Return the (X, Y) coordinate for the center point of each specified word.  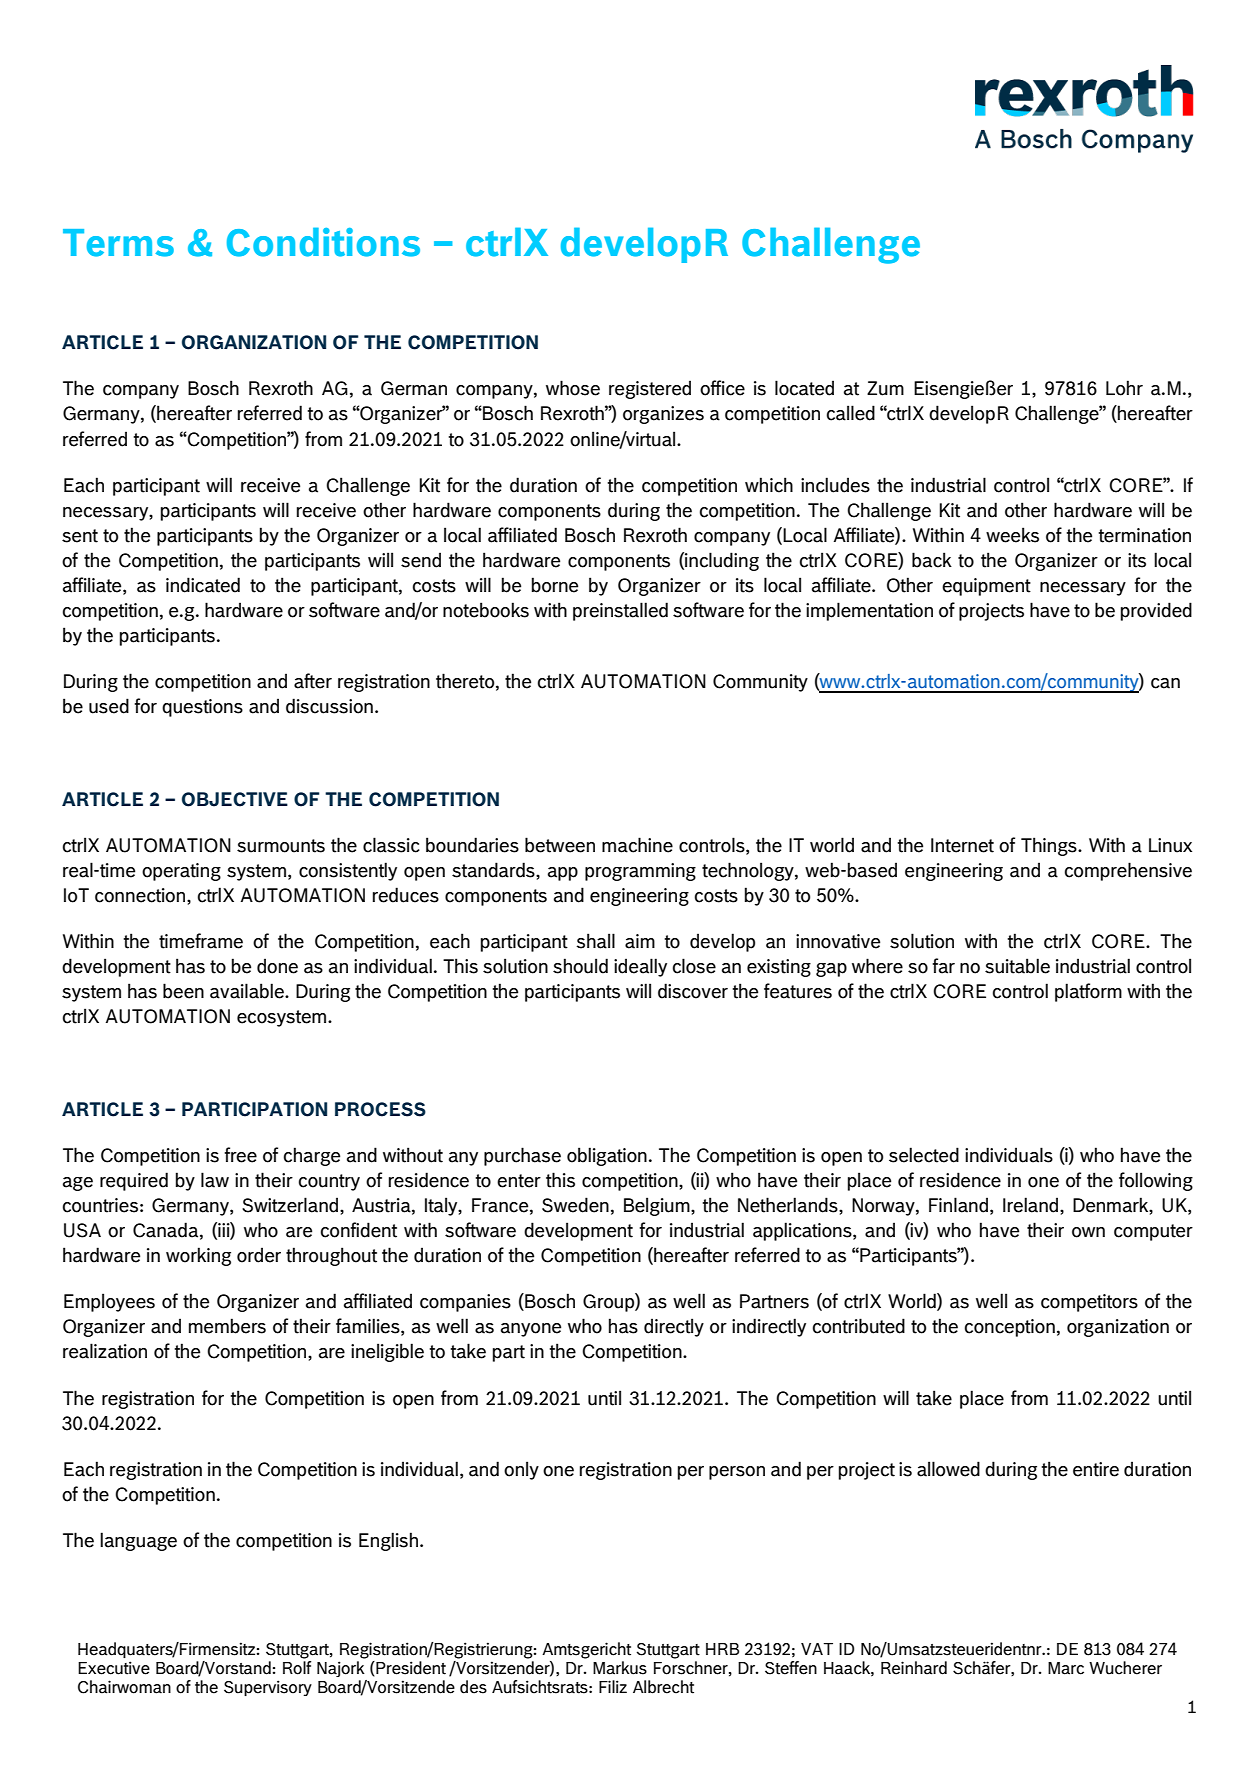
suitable (1017, 966)
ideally (640, 967)
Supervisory (268, 1688)
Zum (885, 388)
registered (650, 389)
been (183, 991)
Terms (118, 243)
